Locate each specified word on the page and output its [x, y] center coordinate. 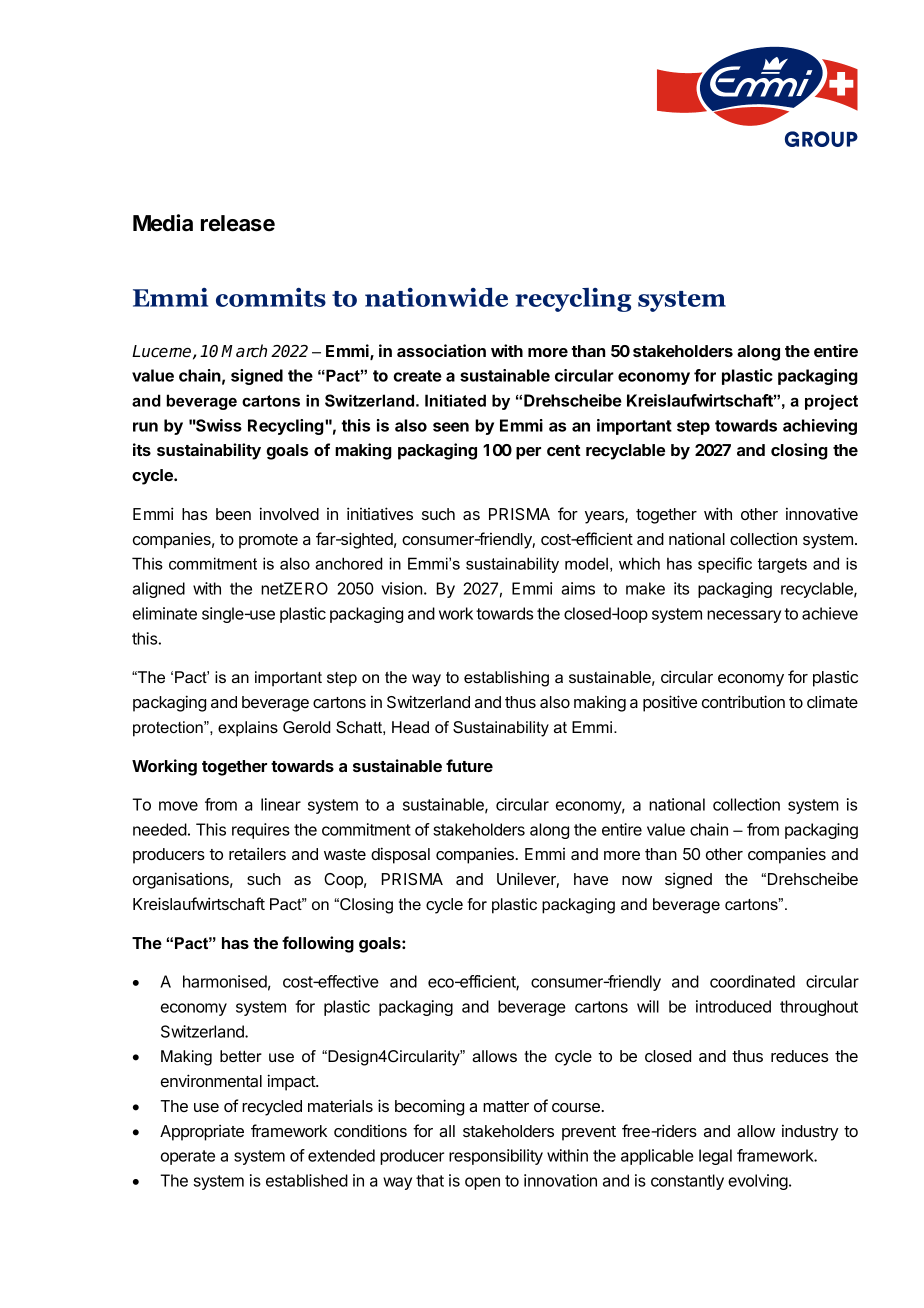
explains [248, 729]
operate [188, 1157]
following [318, 944]
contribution [743, 701]
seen [451, 427]
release [238, 223]
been [233, 514]
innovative [822, 513]
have [591, 879]
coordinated [752, 981]
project [831, 402]
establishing [506, 679]
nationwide [436, 297]
